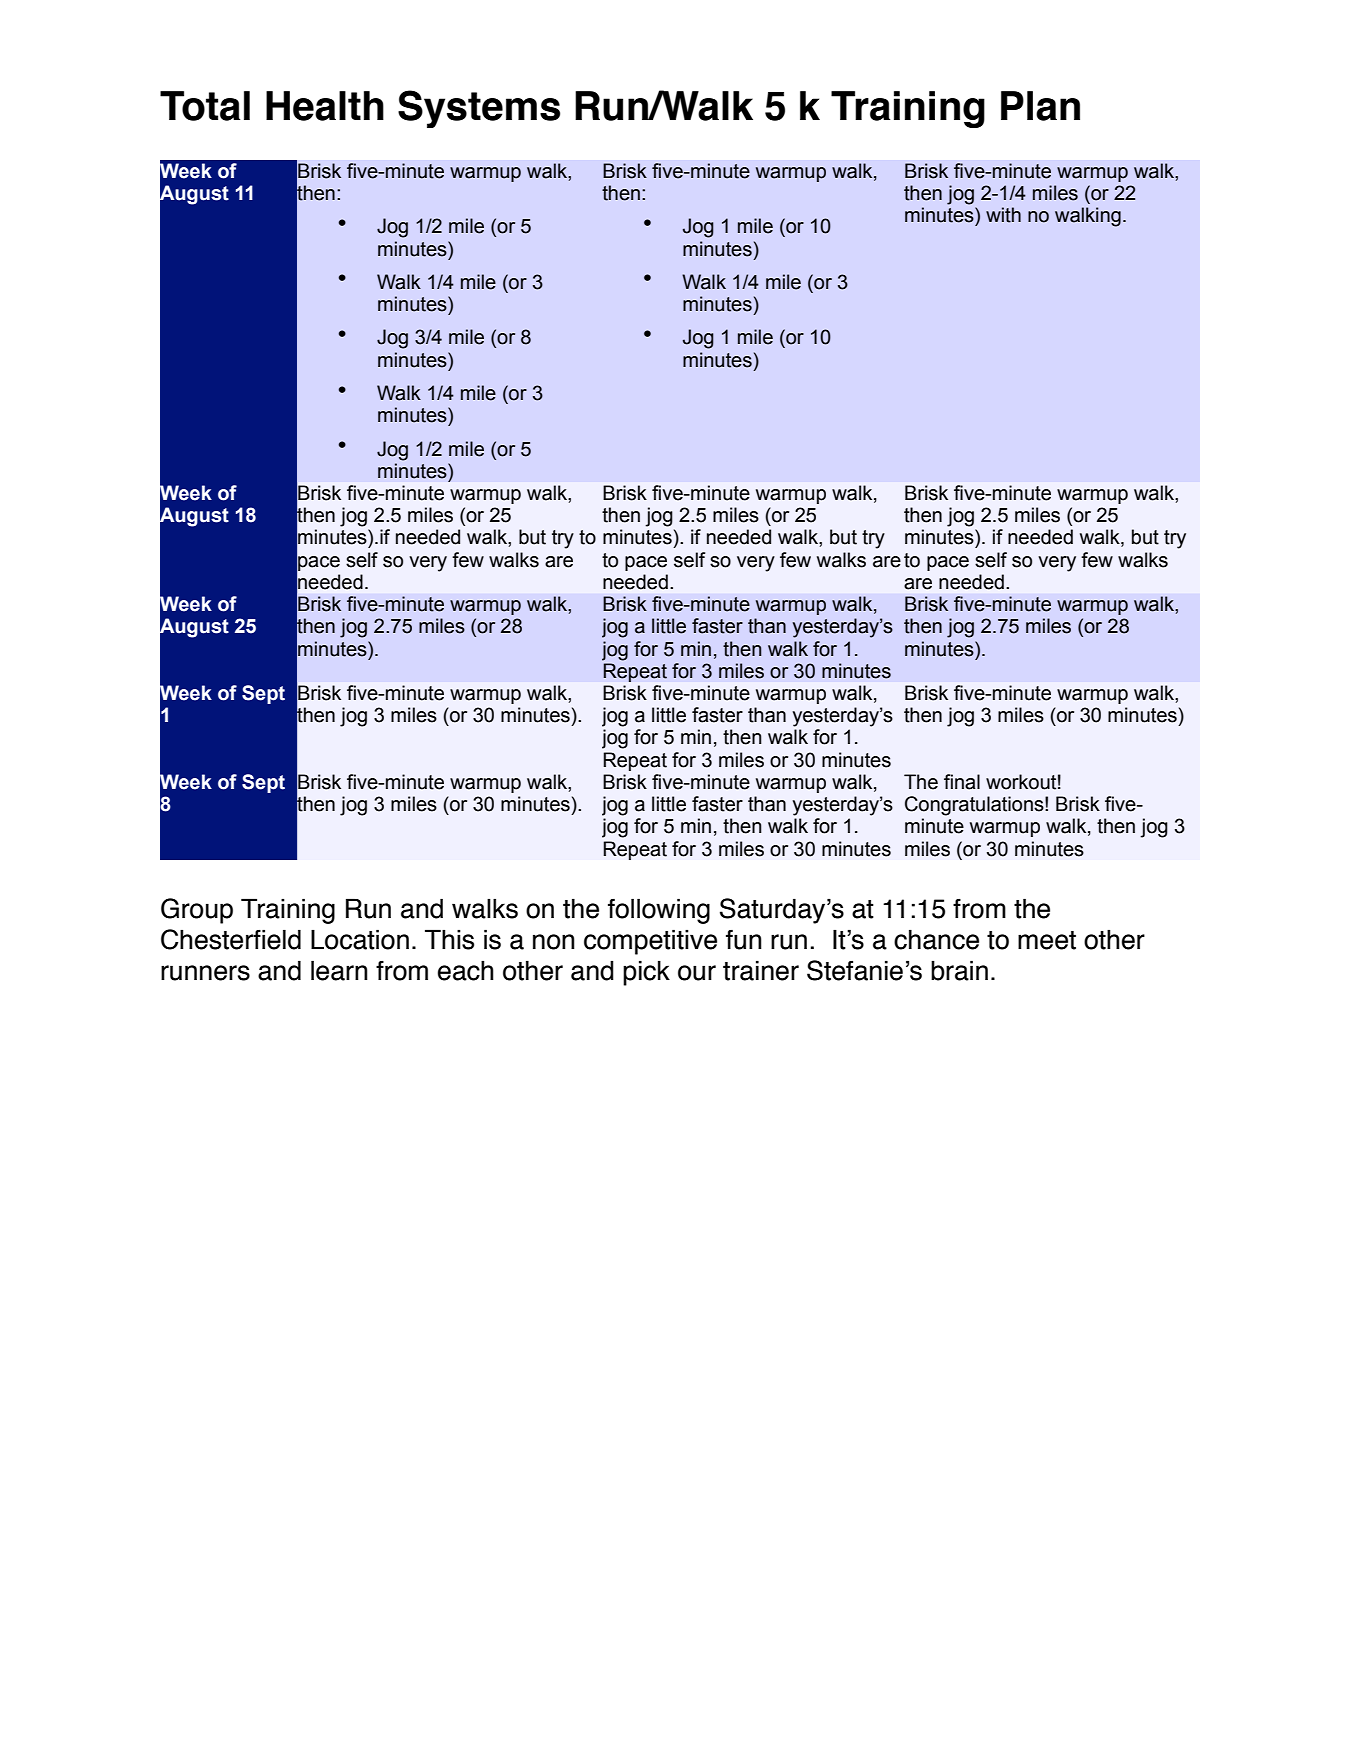  What do you see at coordinates (479, 109) in the screenshot?
I see `Systems` at bounding box center [479, 109].
